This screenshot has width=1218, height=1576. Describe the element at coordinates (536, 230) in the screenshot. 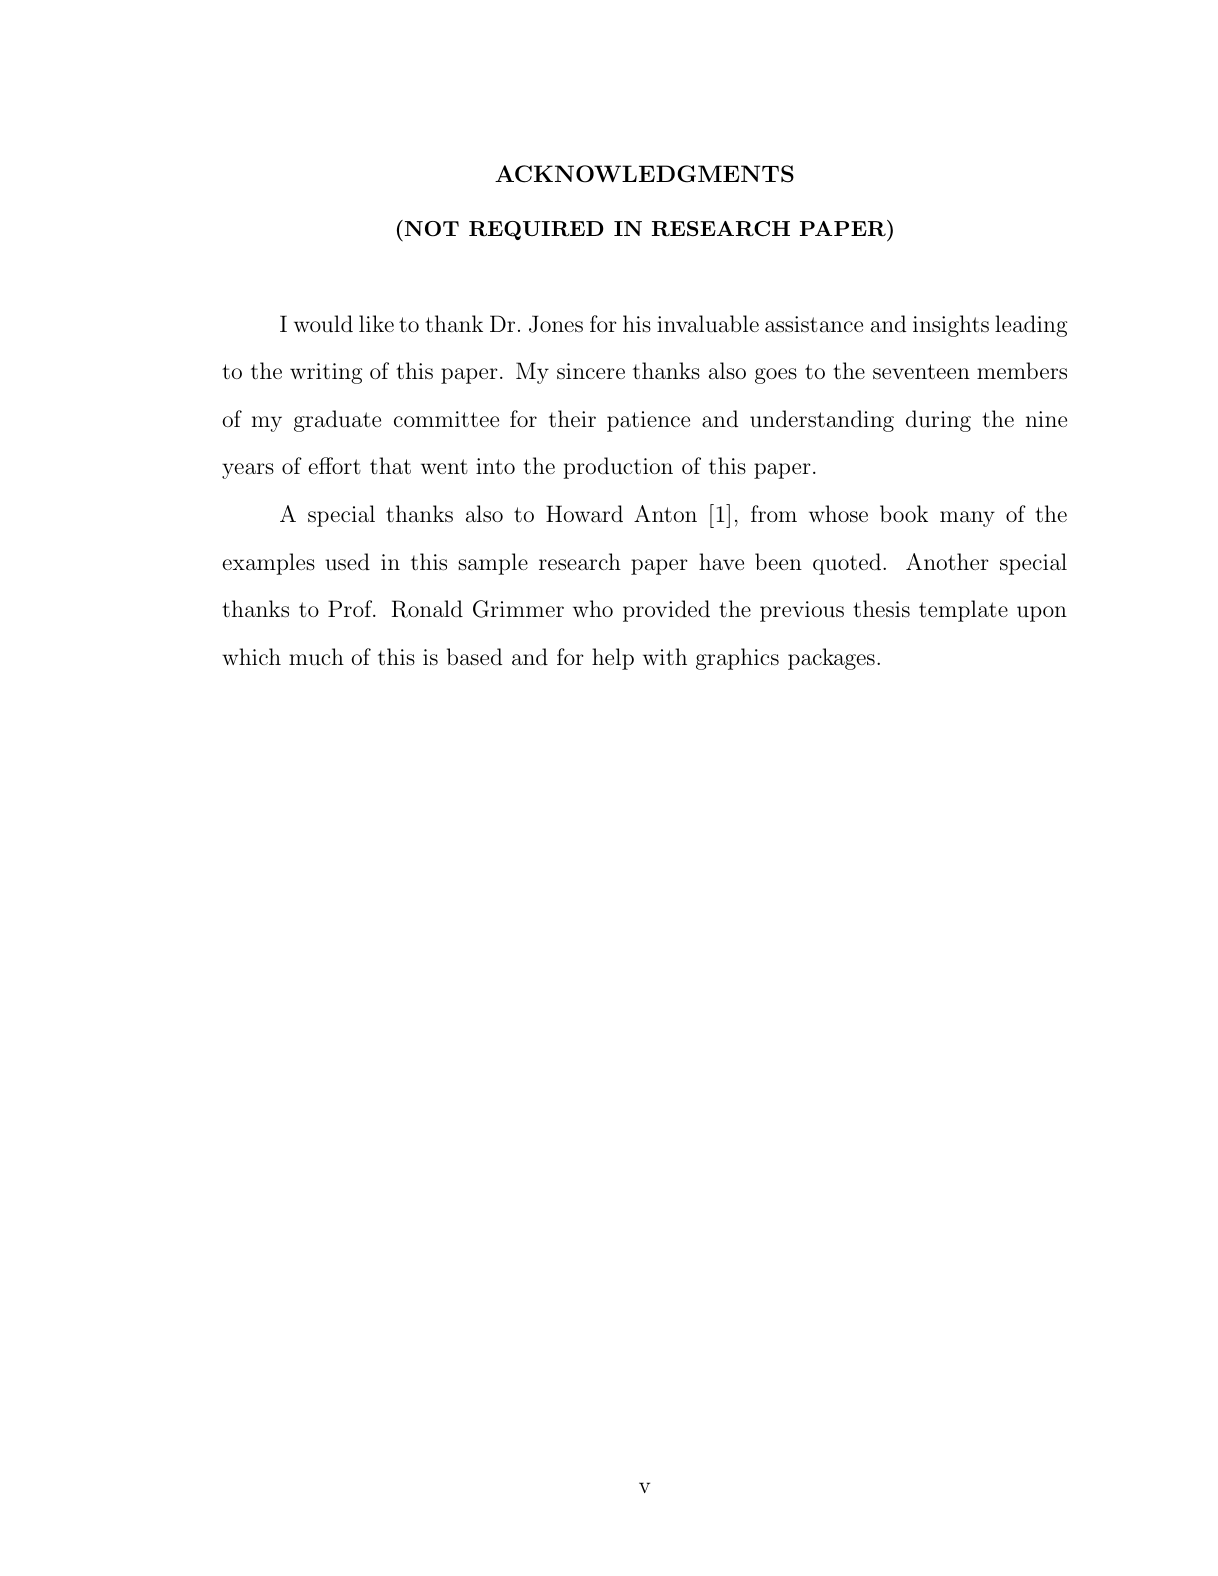

I see `REQUIRED` at that location.
